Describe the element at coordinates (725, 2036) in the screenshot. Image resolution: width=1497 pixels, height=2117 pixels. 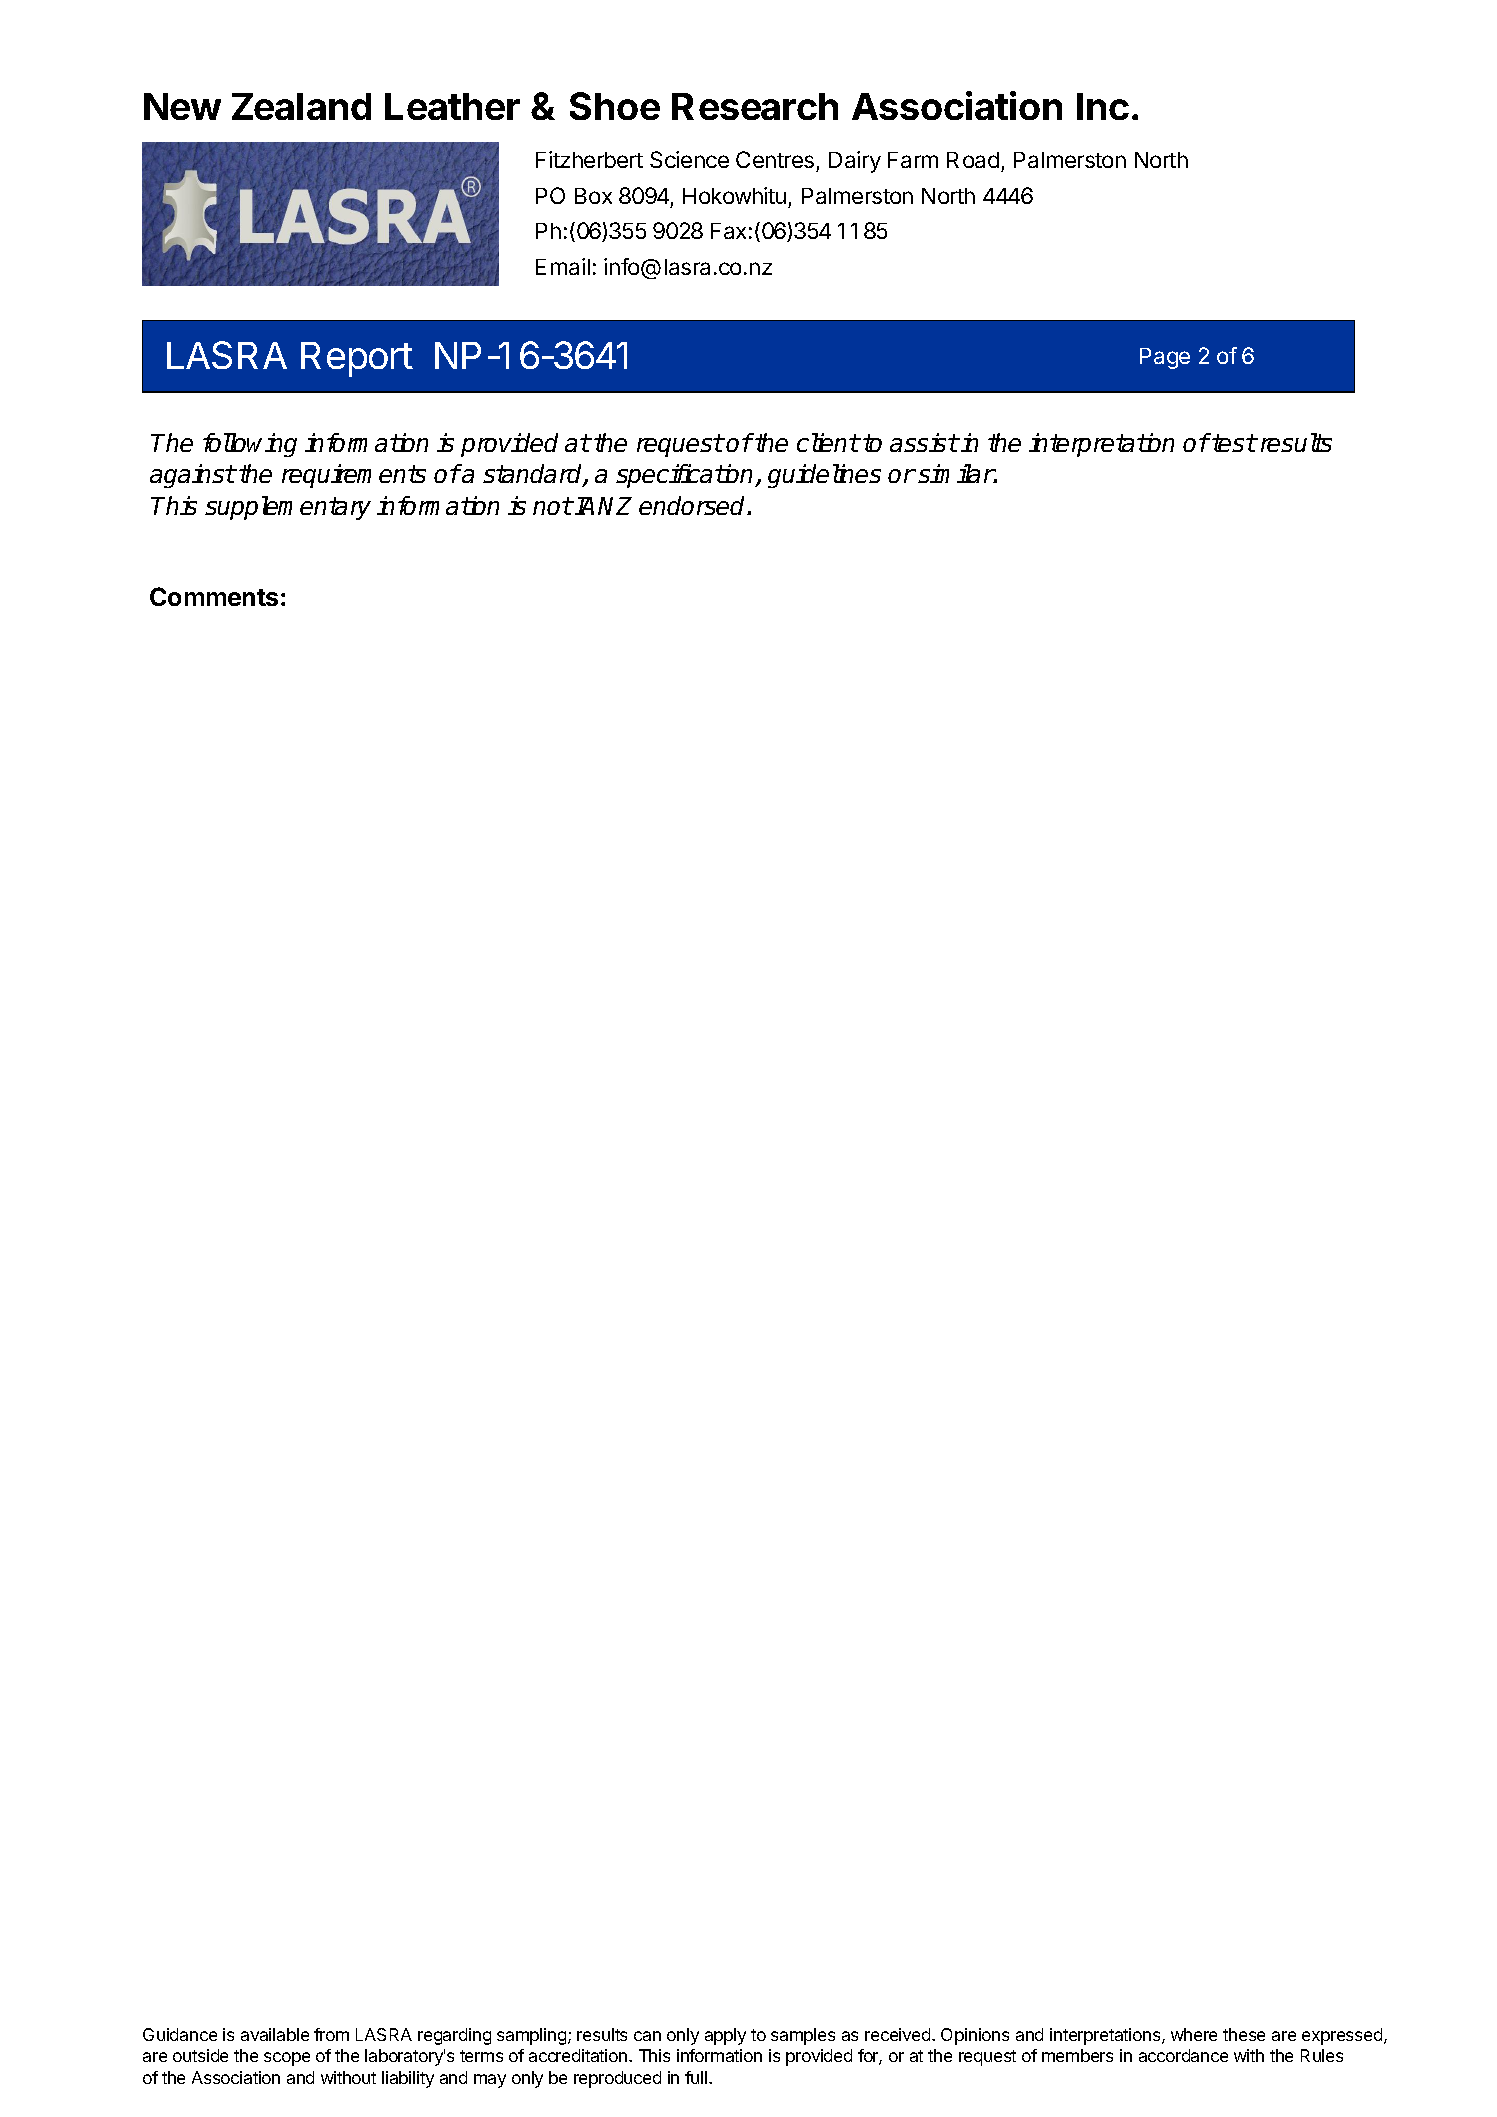
I see `apply` at that location.
